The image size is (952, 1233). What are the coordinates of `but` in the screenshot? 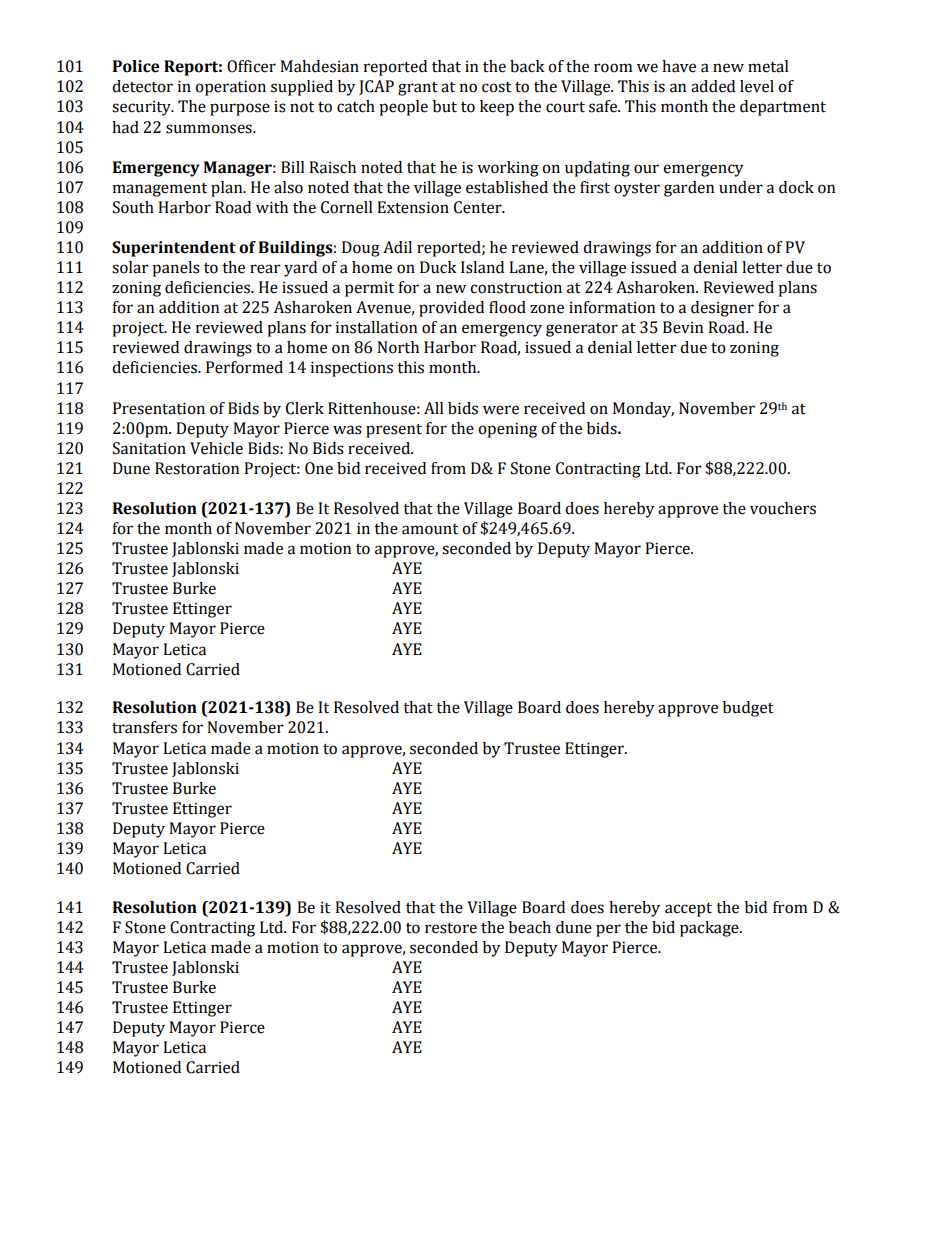 It's located at (445, 106).
